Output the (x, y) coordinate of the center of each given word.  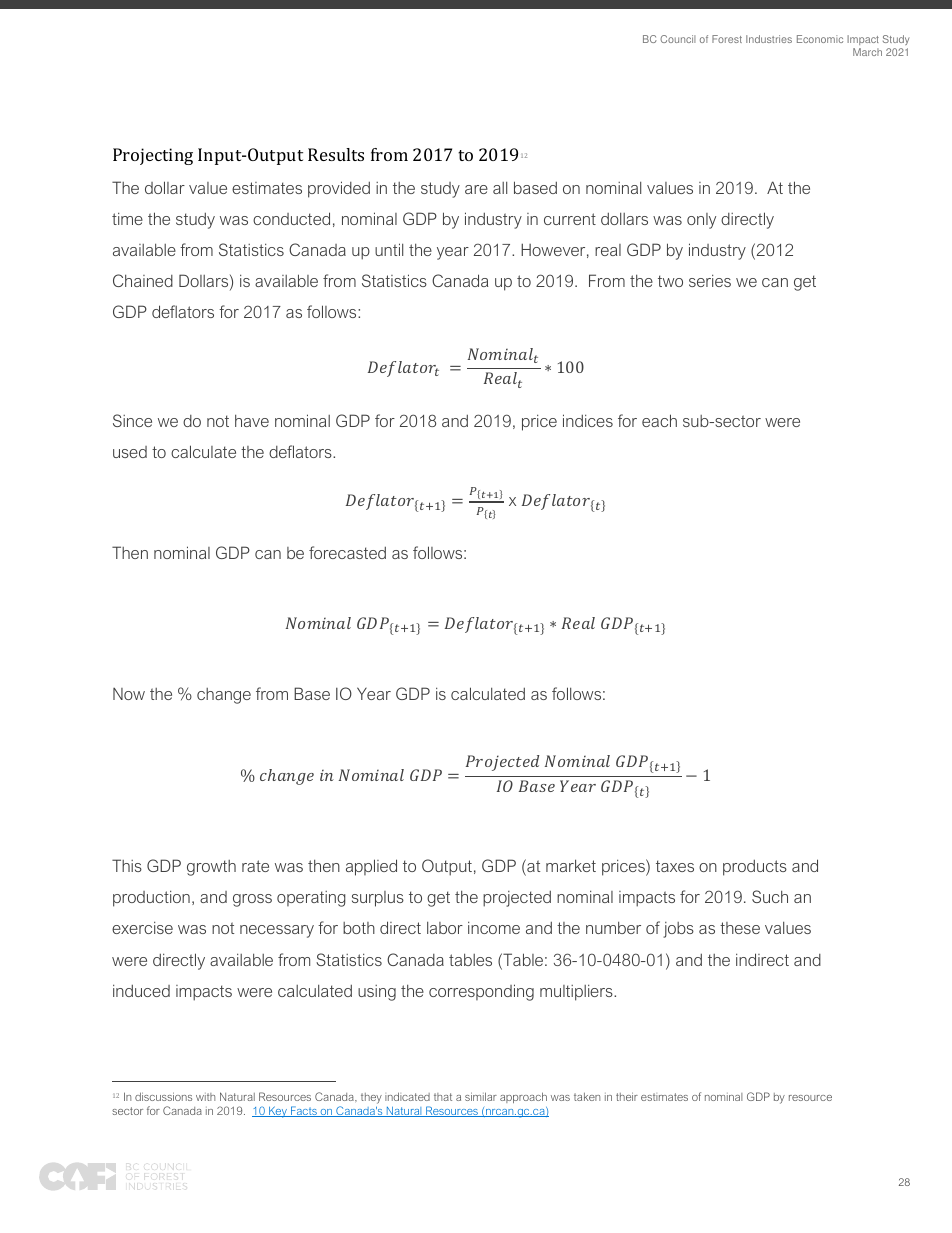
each (659, 420)
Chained (143, 280)
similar (481, 1096)
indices (588, 420)
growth (211, 868)
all (500, 187)
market (571, 865)
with (205, 1097)
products (755, 867)
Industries (769, 39)
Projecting (153, 156)
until (389, 249)
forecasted (347, 552)
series (710, 280)
